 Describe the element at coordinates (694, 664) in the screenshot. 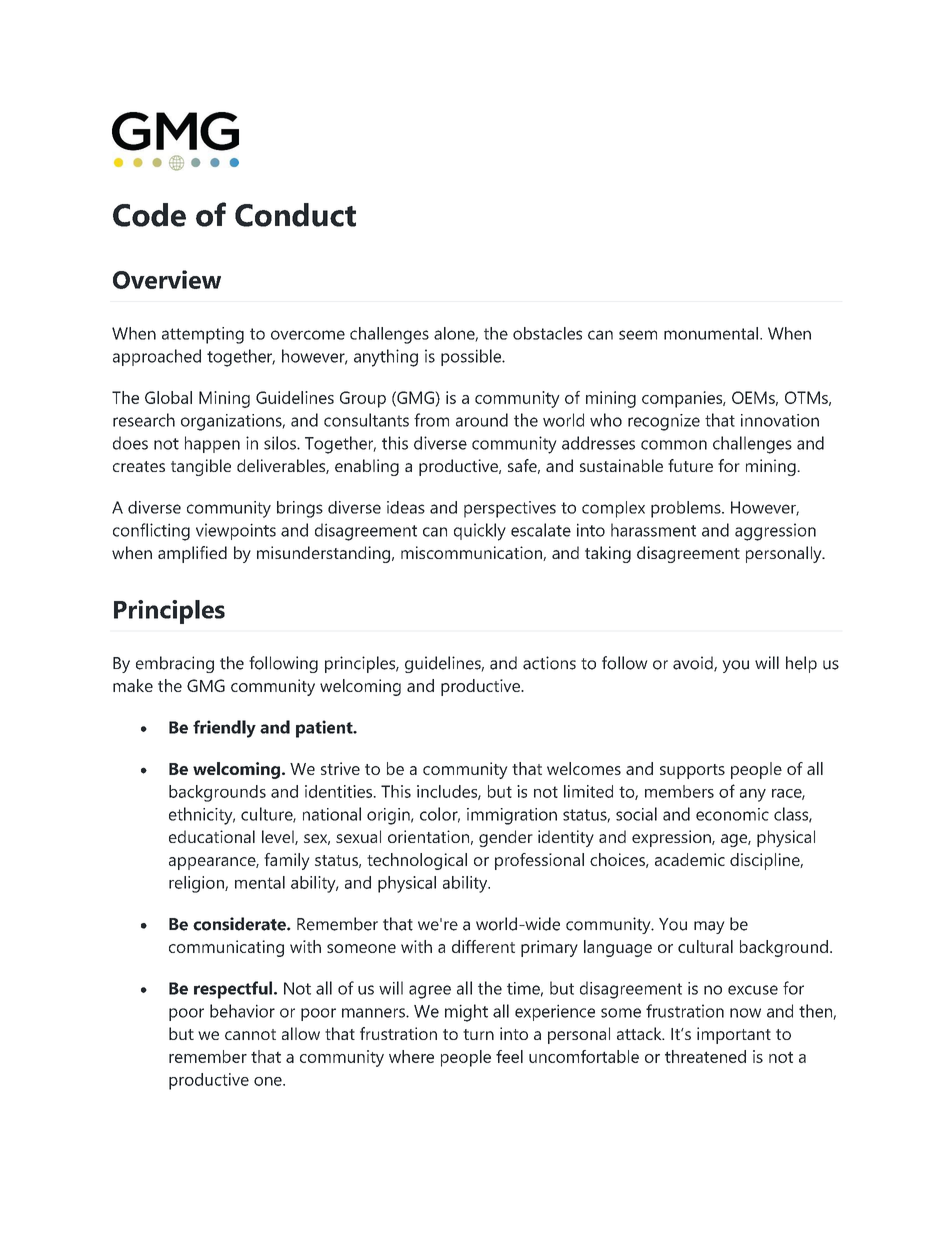

I see `avoid` at that location.
